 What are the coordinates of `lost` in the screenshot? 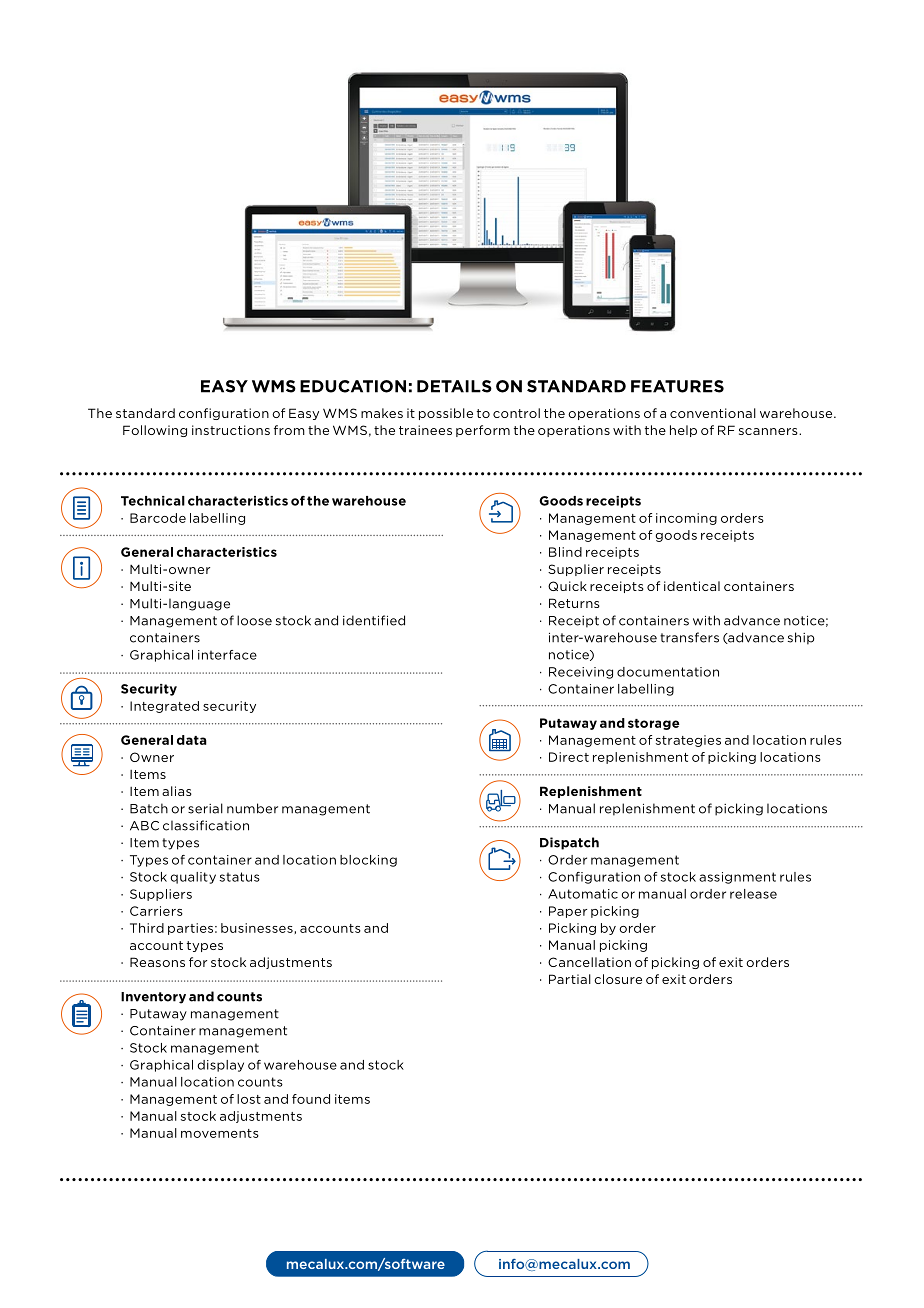 It's located at (249, 1099).
